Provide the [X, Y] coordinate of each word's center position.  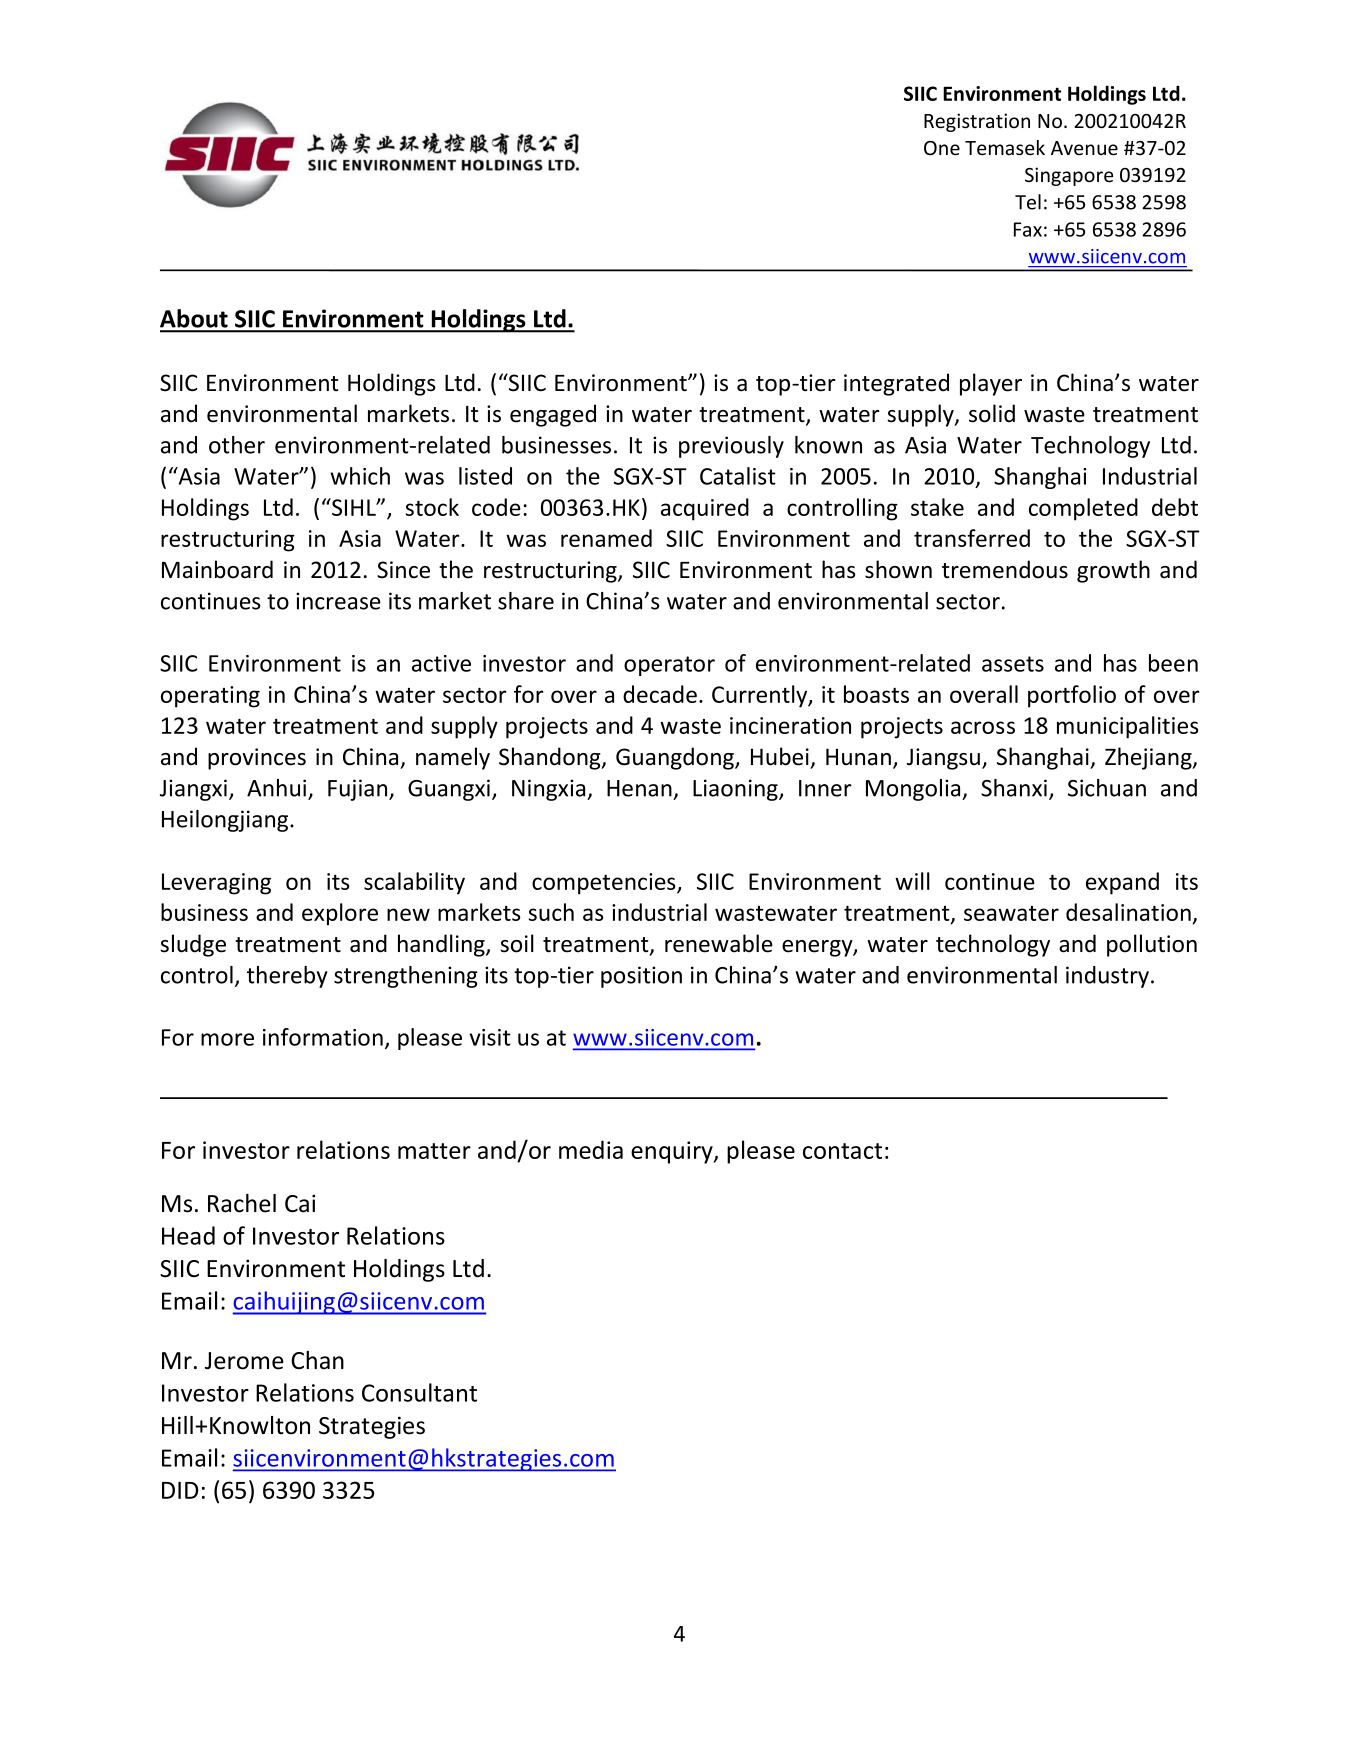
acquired [705, 509]
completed [1083, 509]
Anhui [278, 789]
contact [842, 1151]
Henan [639, 788]
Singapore [1069, 176]
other [237, 445]
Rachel [242, 1203]
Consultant [419, 1392]
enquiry [673, 1152]
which [360, 476]
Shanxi [1014, 788]
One [942, 148]
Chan [317, 1360]
